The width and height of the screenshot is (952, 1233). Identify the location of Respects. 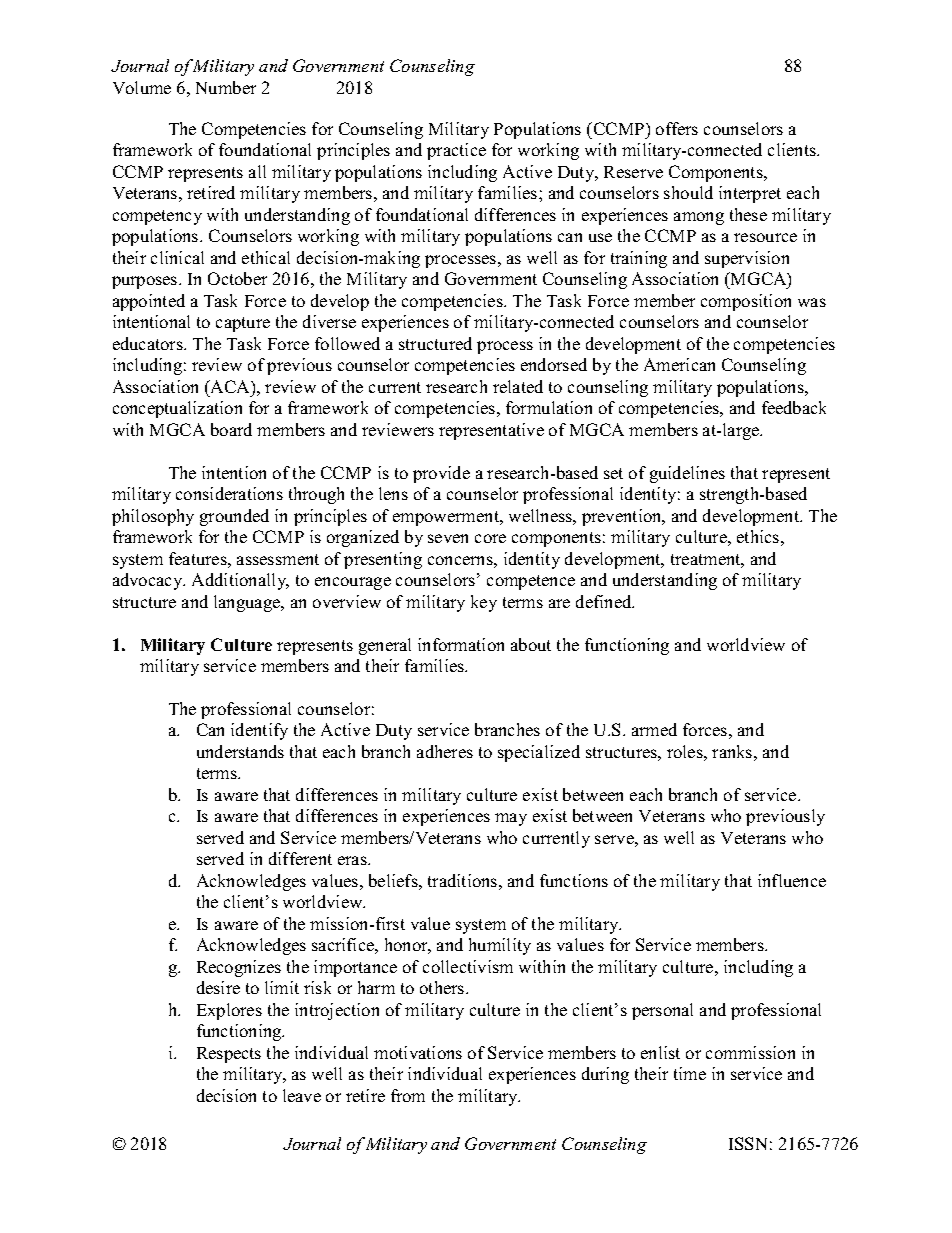
(229, 1055).
